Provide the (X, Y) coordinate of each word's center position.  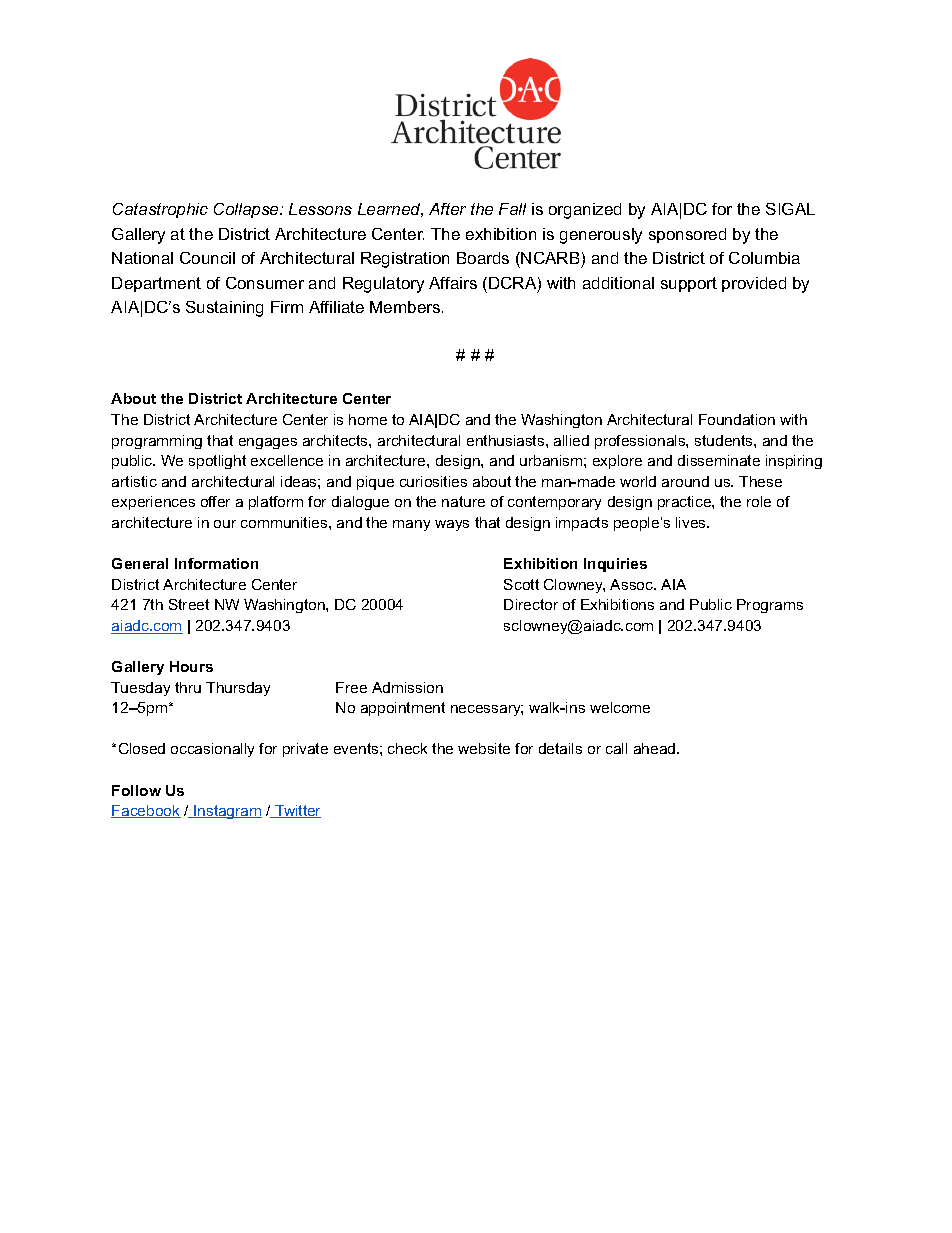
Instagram (227, 812)
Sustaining (224, 309)
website (484, 748)
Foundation (737, 419)
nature (463, 501)
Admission (407, 687)
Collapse (247, 210)
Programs (770, 606)
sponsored (687, 235)
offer (215, 501)
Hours (191, 666)
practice (685, 503)
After (447, 209)
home (368, 419)
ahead (656, 748)
